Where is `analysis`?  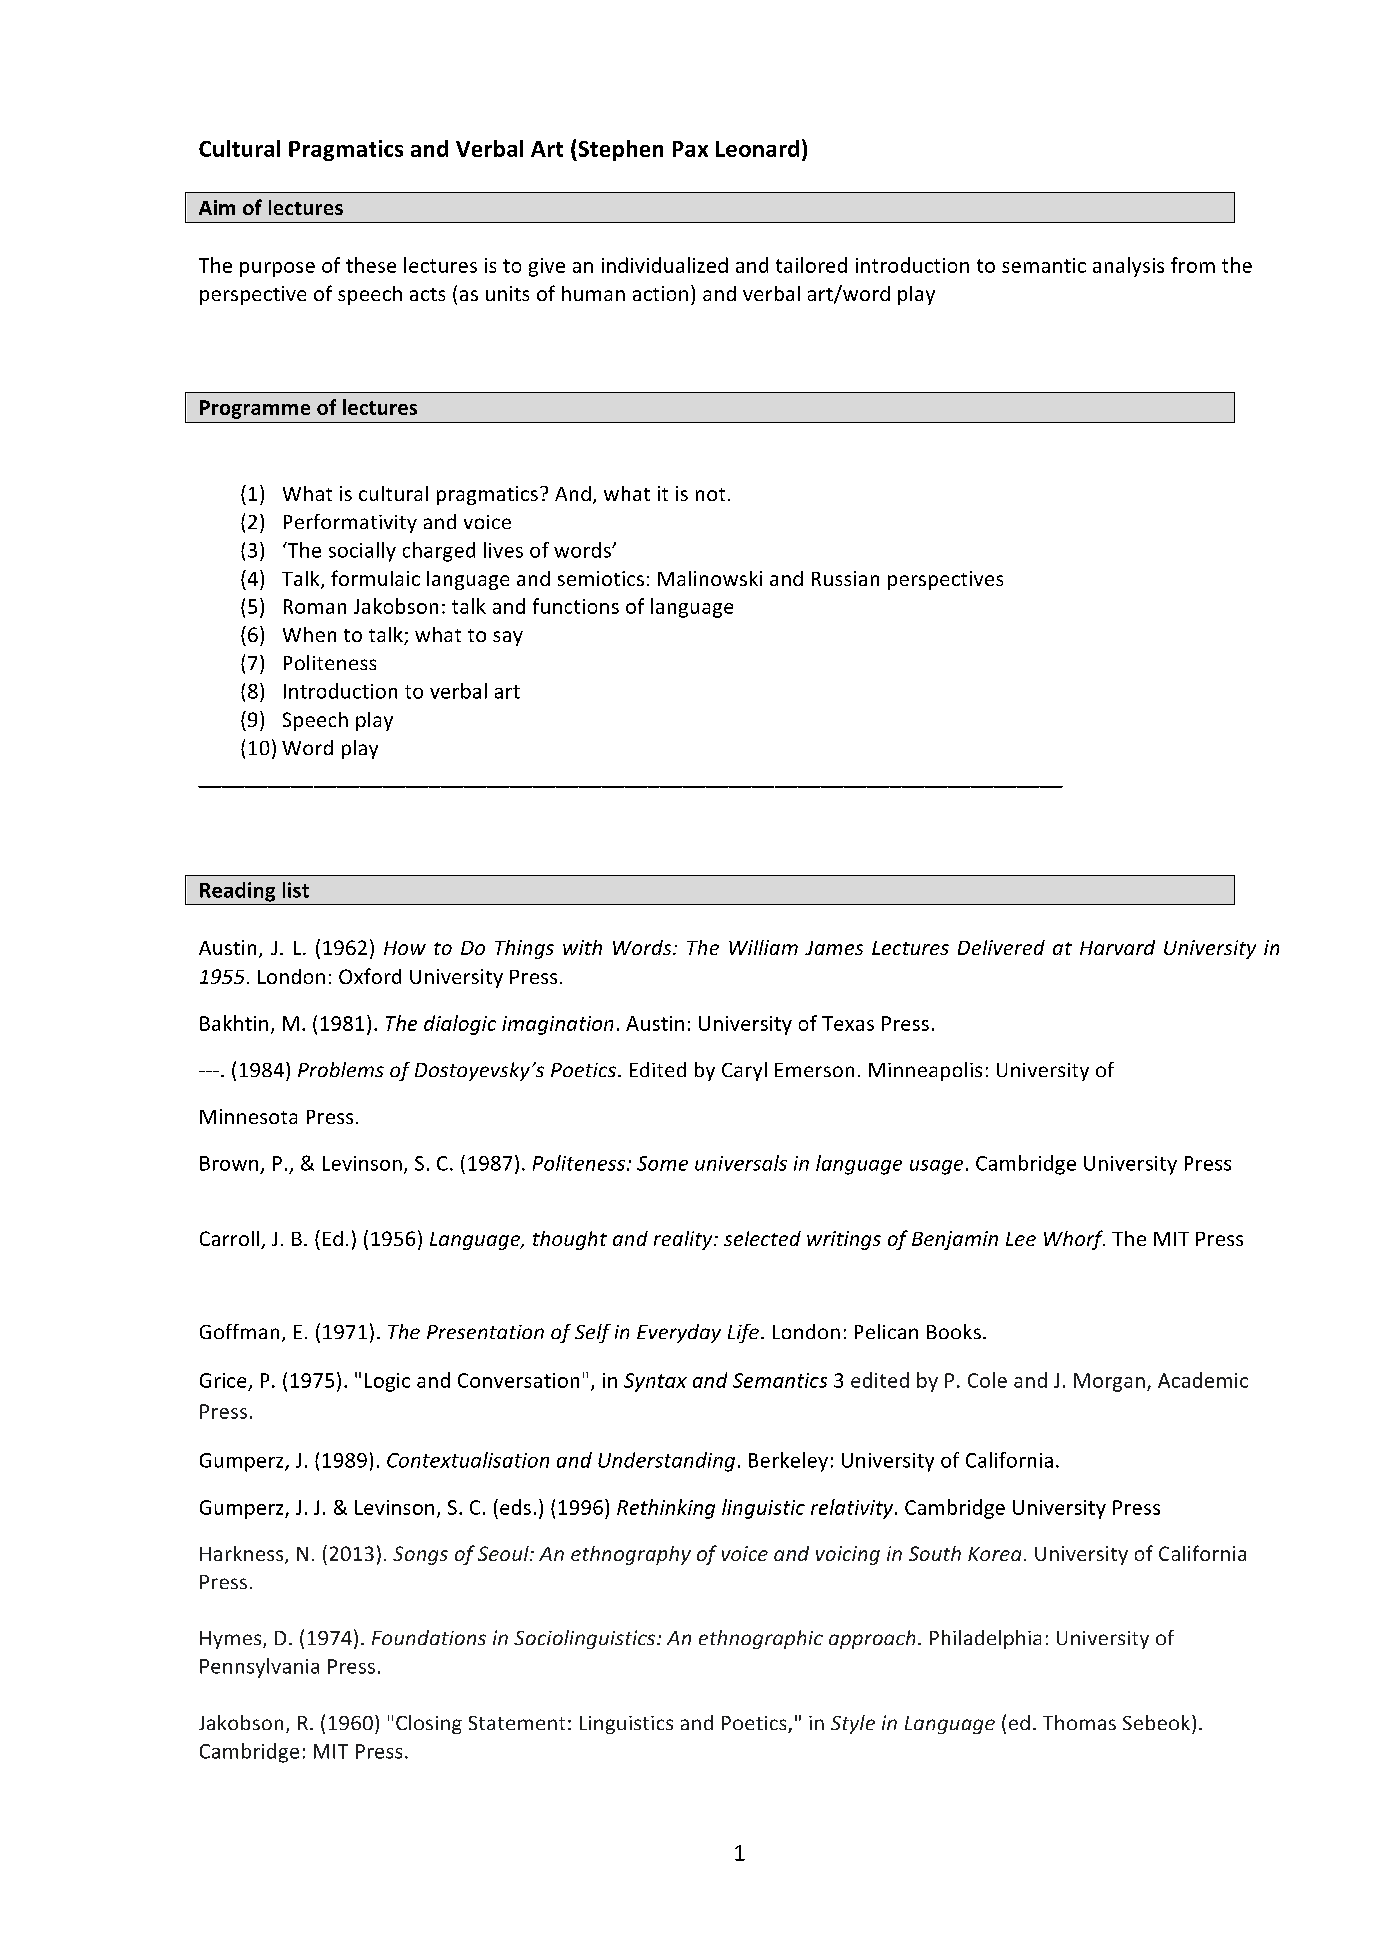 analysis is located at coordinates (1128, 267).
